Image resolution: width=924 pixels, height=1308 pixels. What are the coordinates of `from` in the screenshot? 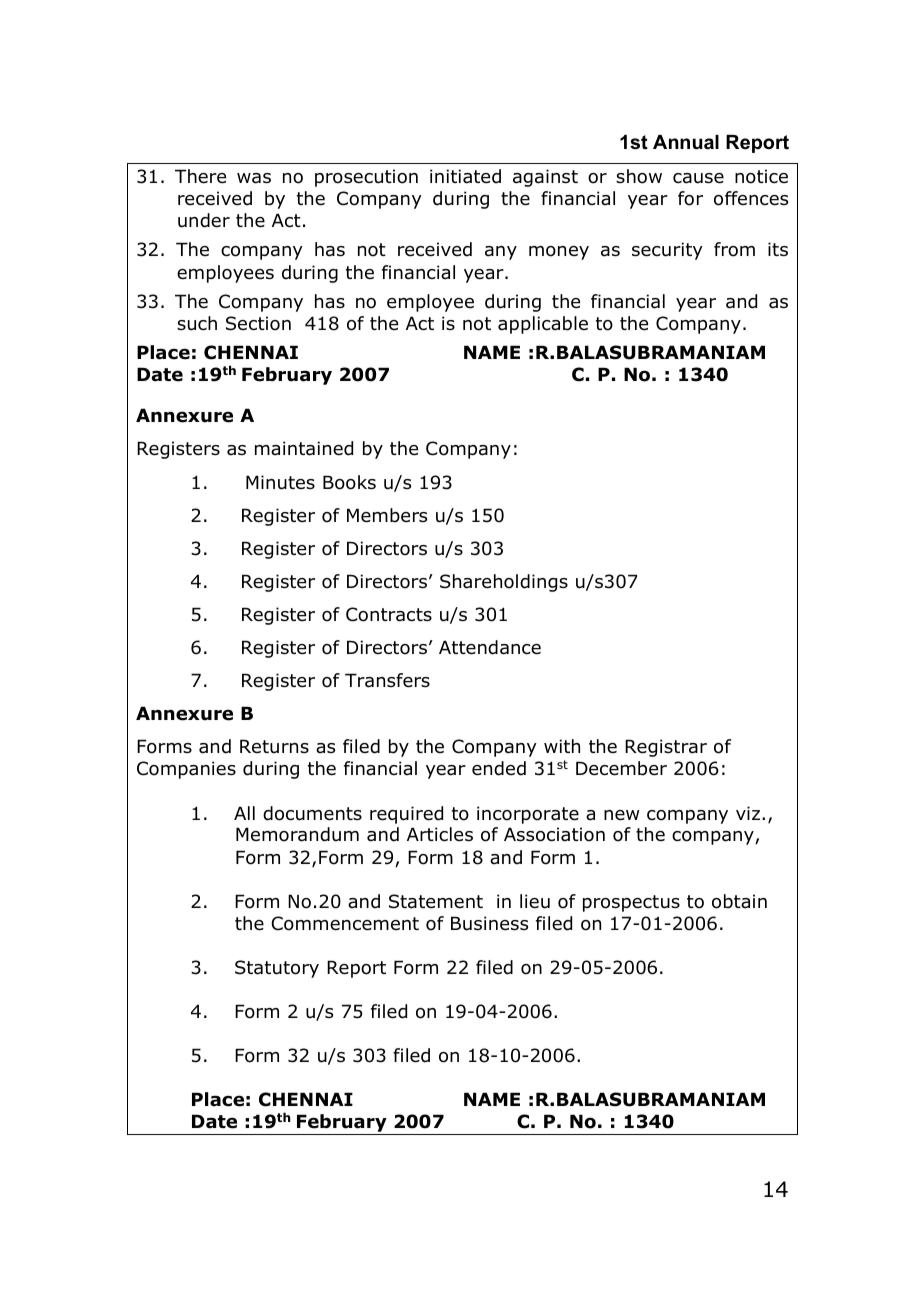 It's located at (734, 249).
